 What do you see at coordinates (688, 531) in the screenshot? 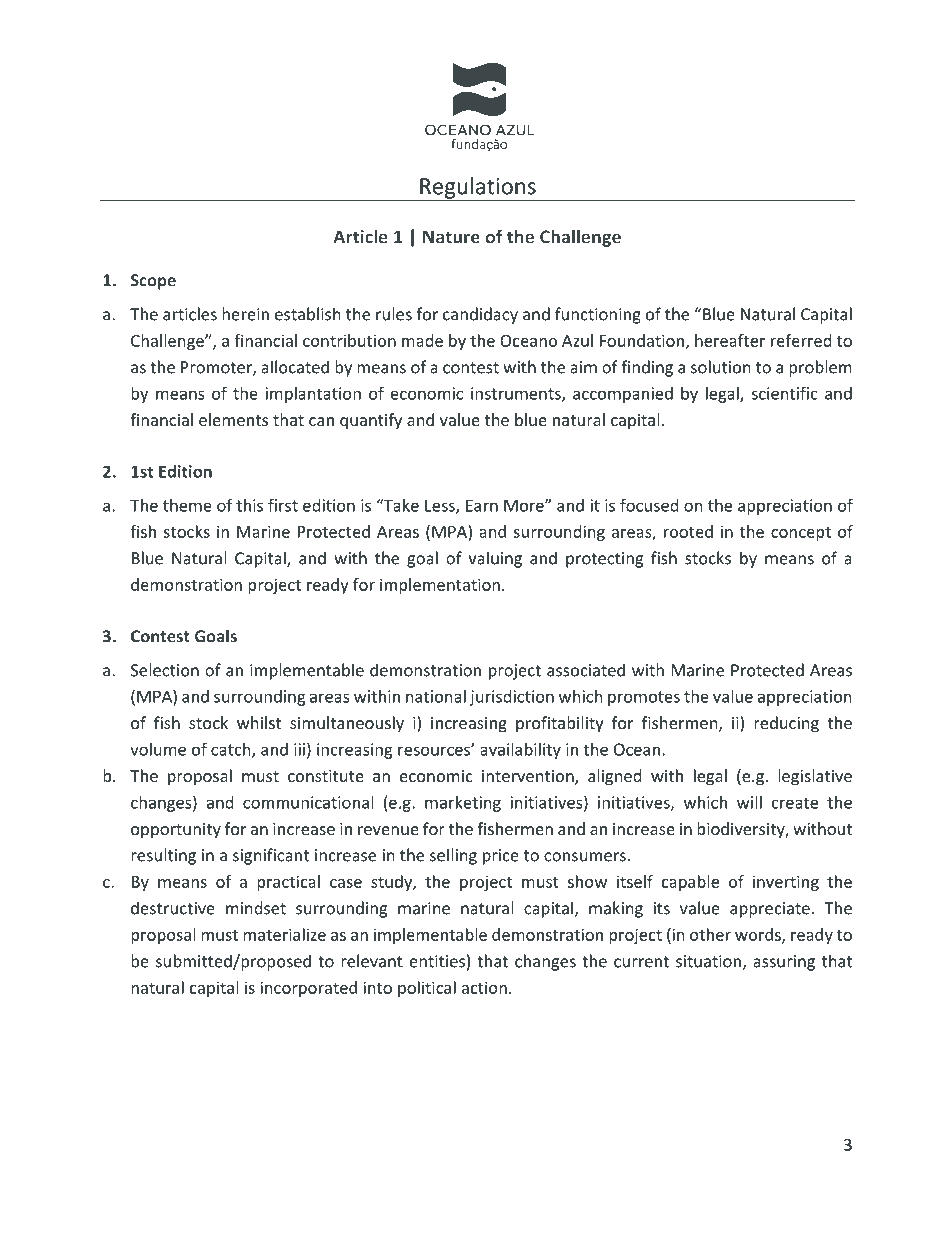
I see `rooted` at bounding box center [688, 531].
